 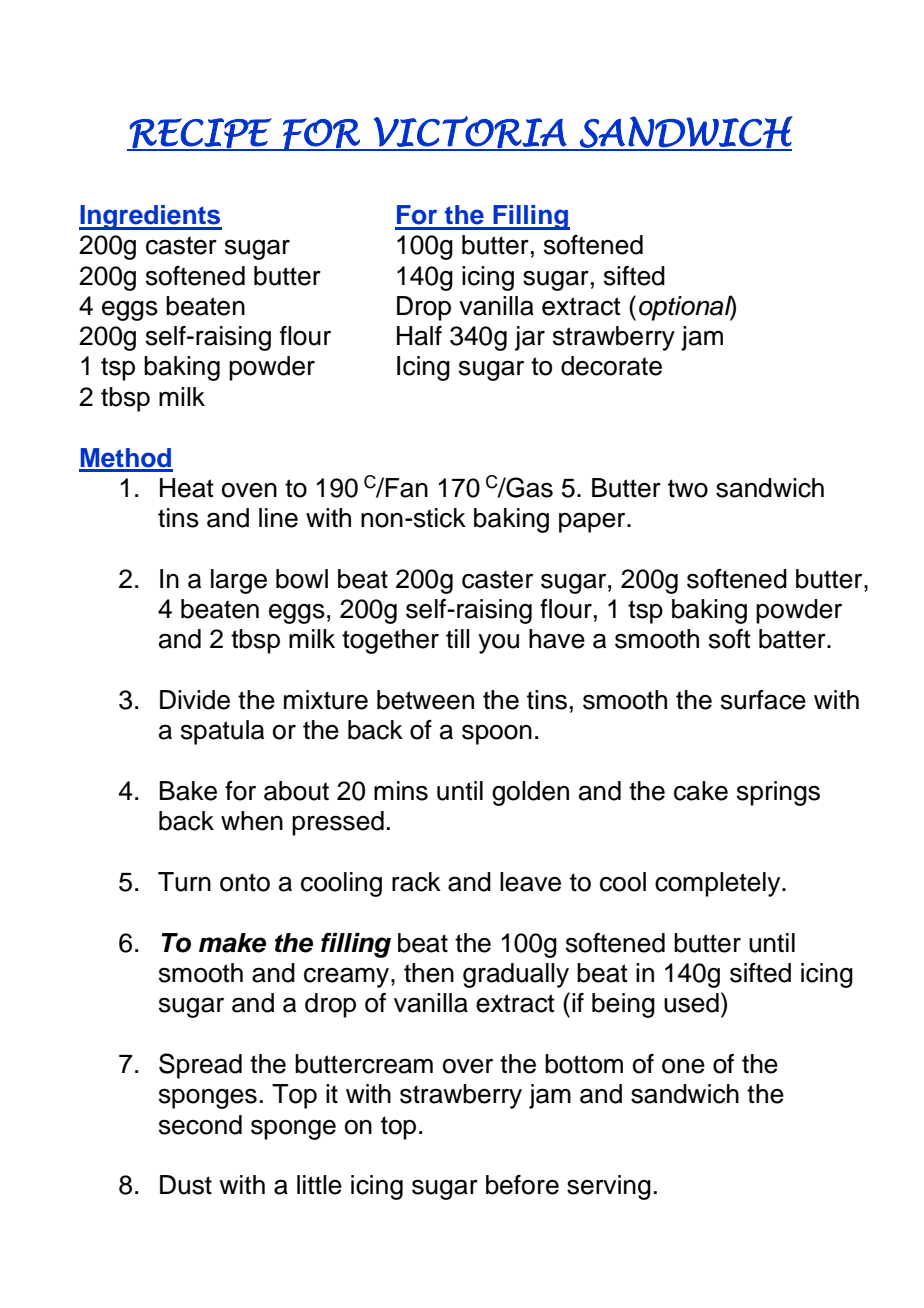 I want to click on VICTORIA, so click(x=470, y=133).
